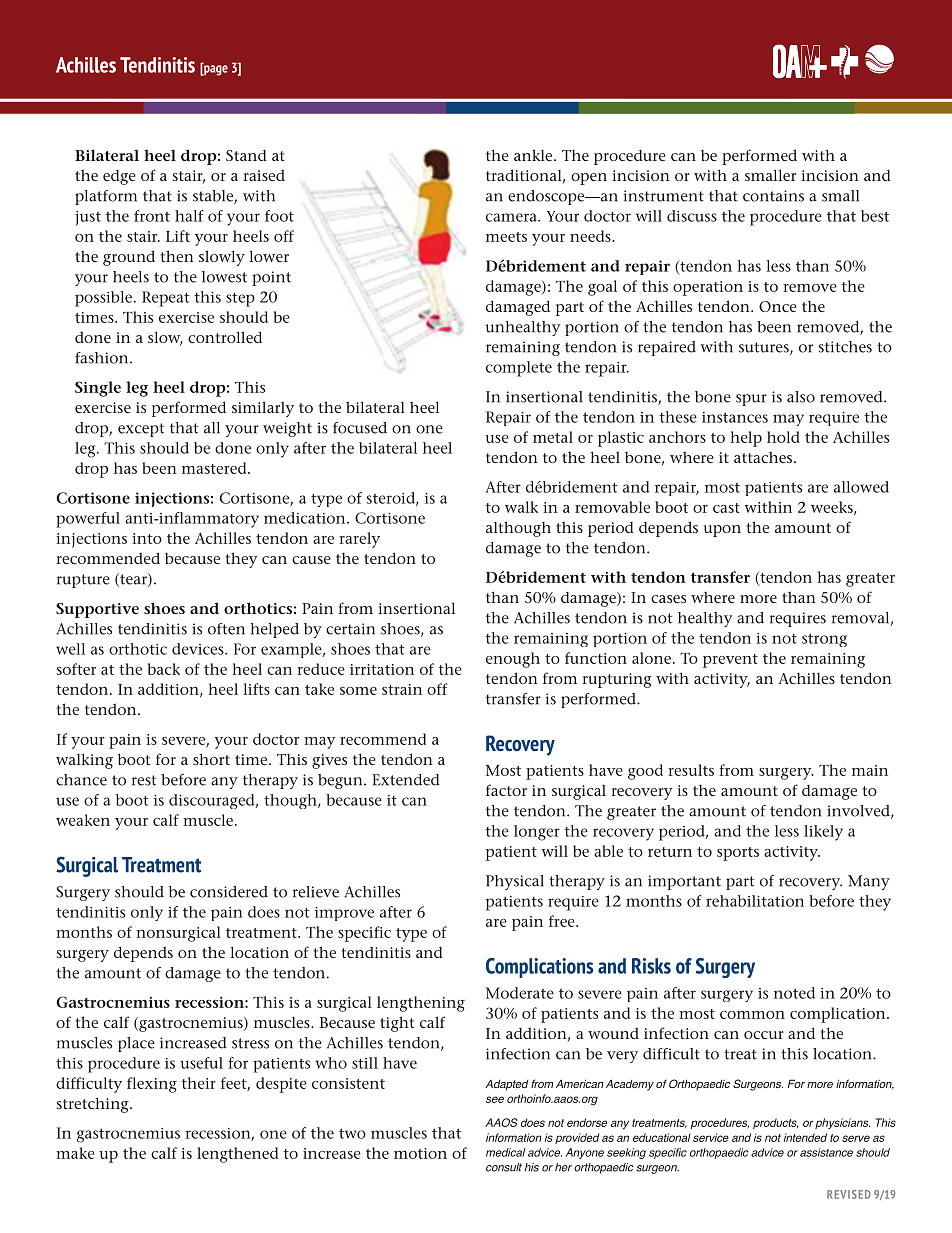 Image resolution: width=952 pixels, height=1233 pixels. What do you see at coordinates (534, 155) in the screenshot?
I see `ankle` at bounding box center [534, 155].
